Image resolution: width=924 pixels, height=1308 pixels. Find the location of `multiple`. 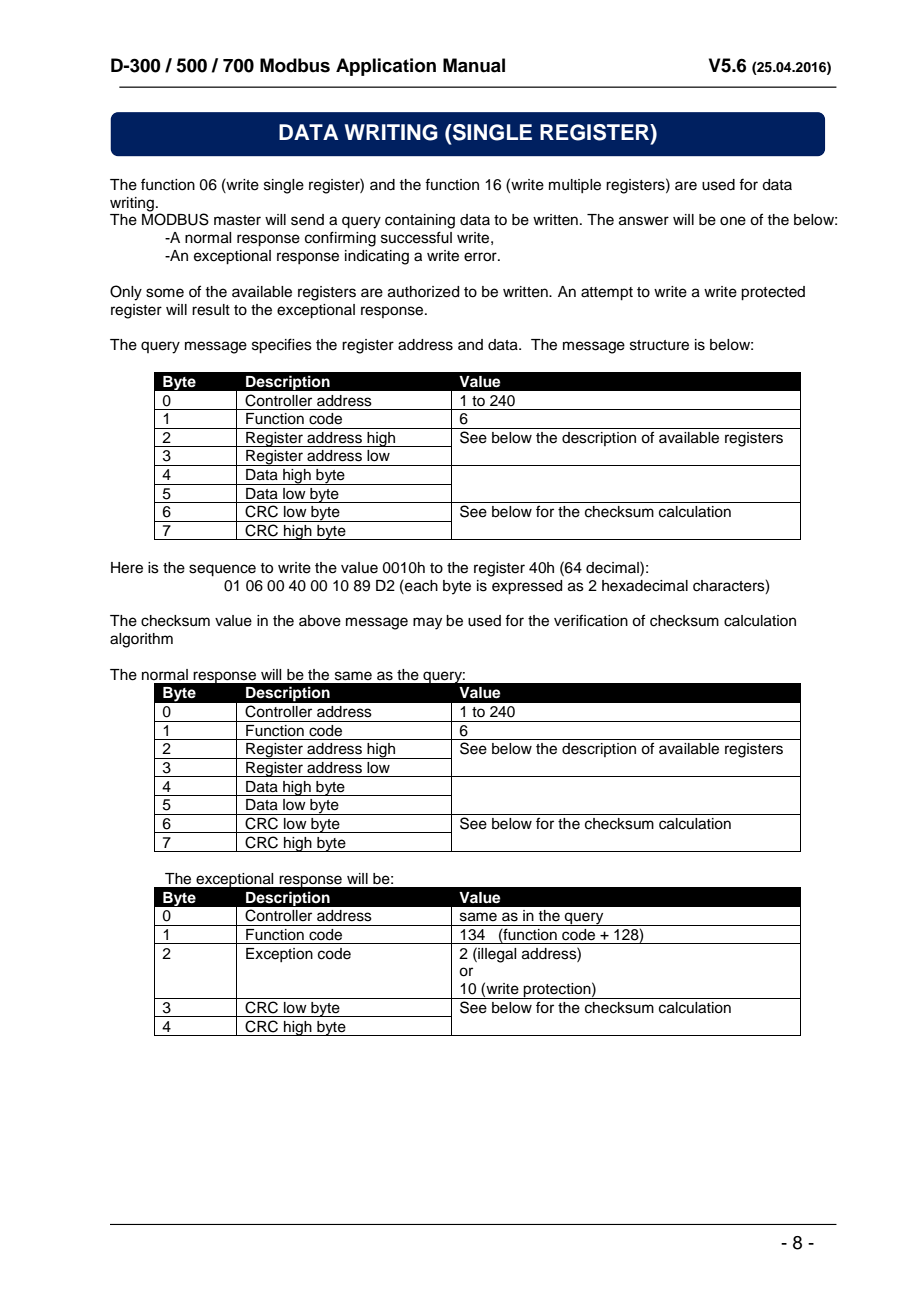

multiple is located at coordinates (575, 186).
